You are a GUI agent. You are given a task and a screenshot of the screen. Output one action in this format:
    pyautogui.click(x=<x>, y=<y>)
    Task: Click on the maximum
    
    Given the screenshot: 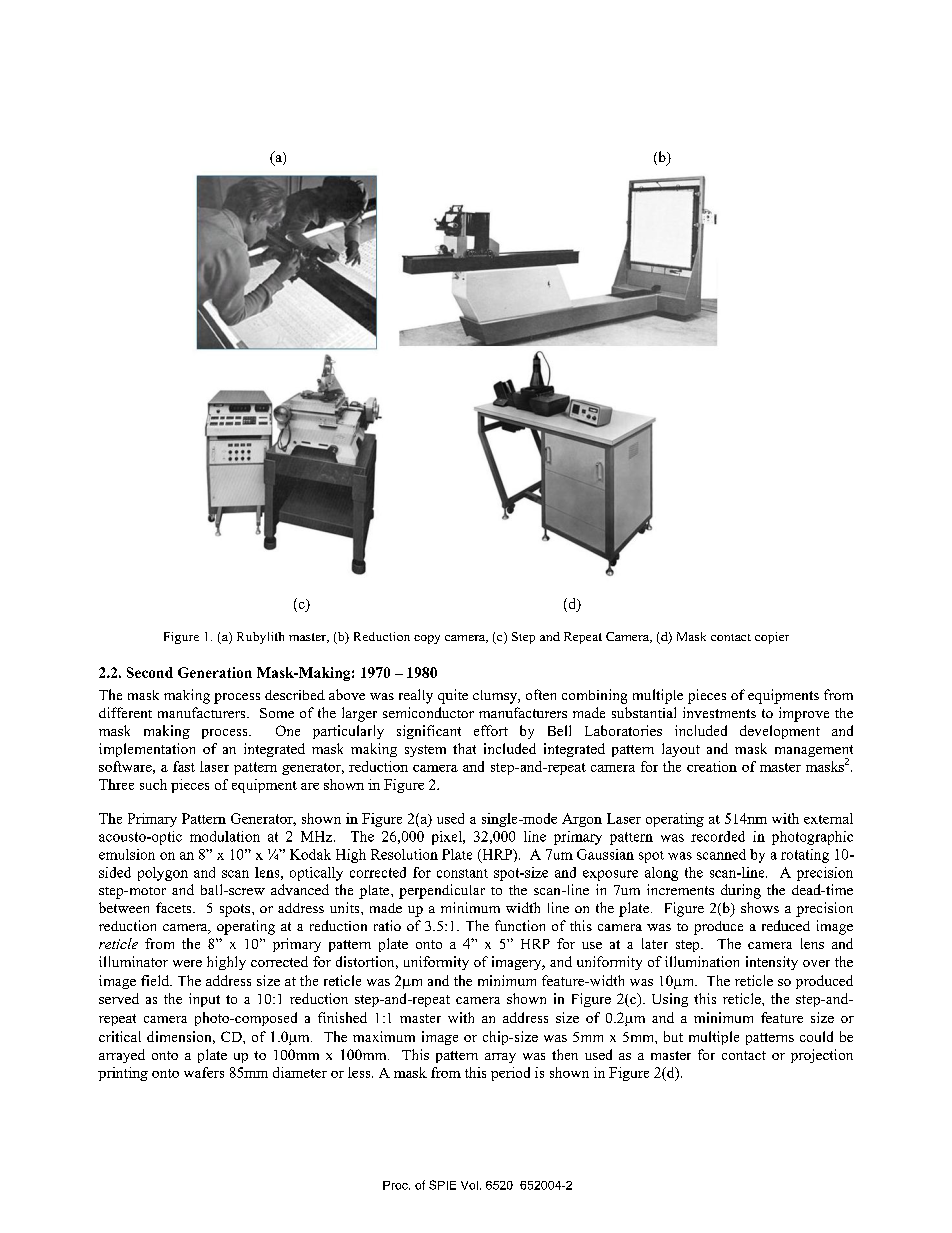 What is the action you would take?
    pyautogui.click(x=384, y=1036)
